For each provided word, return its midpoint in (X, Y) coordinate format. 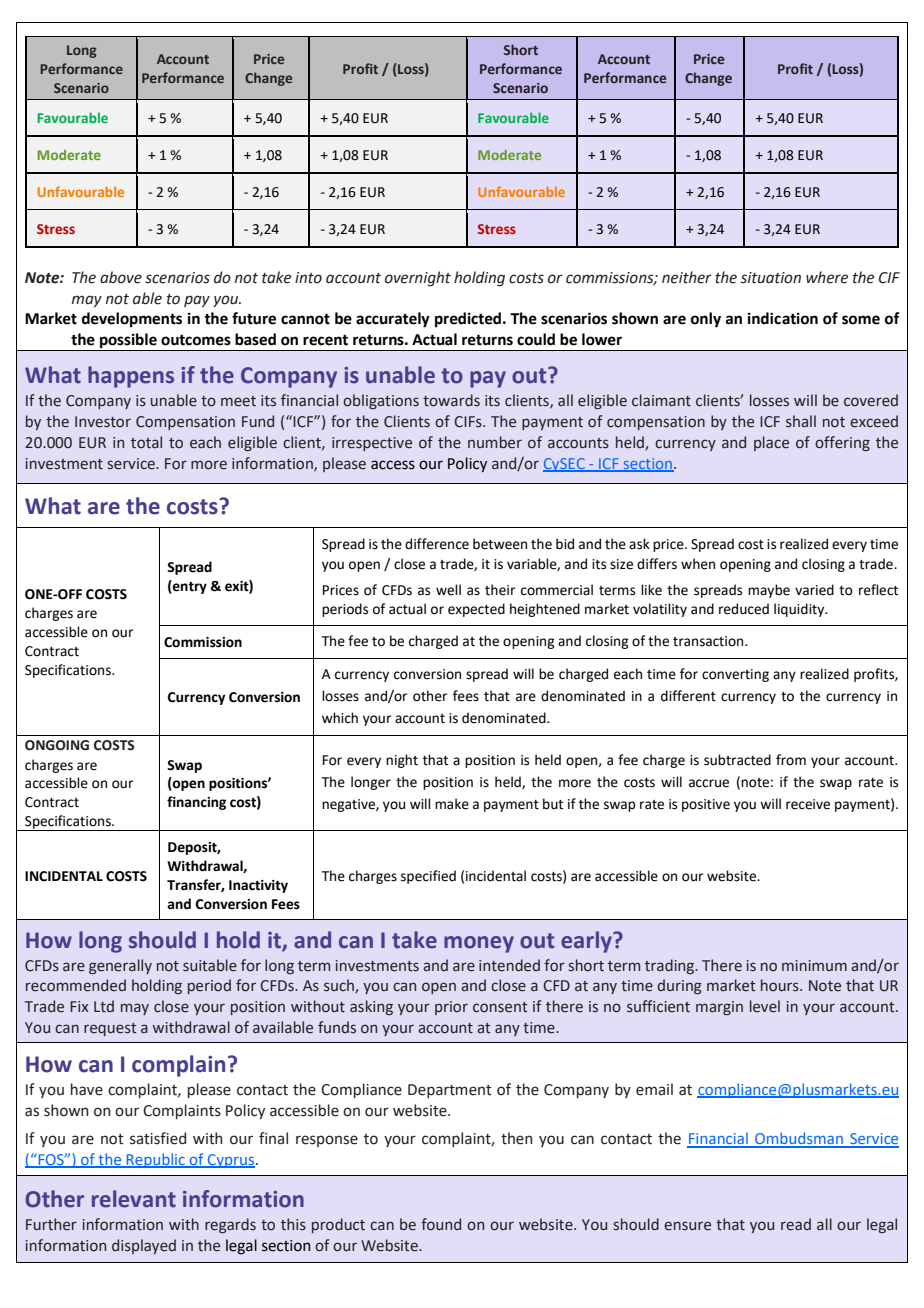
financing (196, 803)
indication (783, 318)
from (791, 760)
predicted (469, 320)
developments (132, 320)
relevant (134, 1199)
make (452, 804)
